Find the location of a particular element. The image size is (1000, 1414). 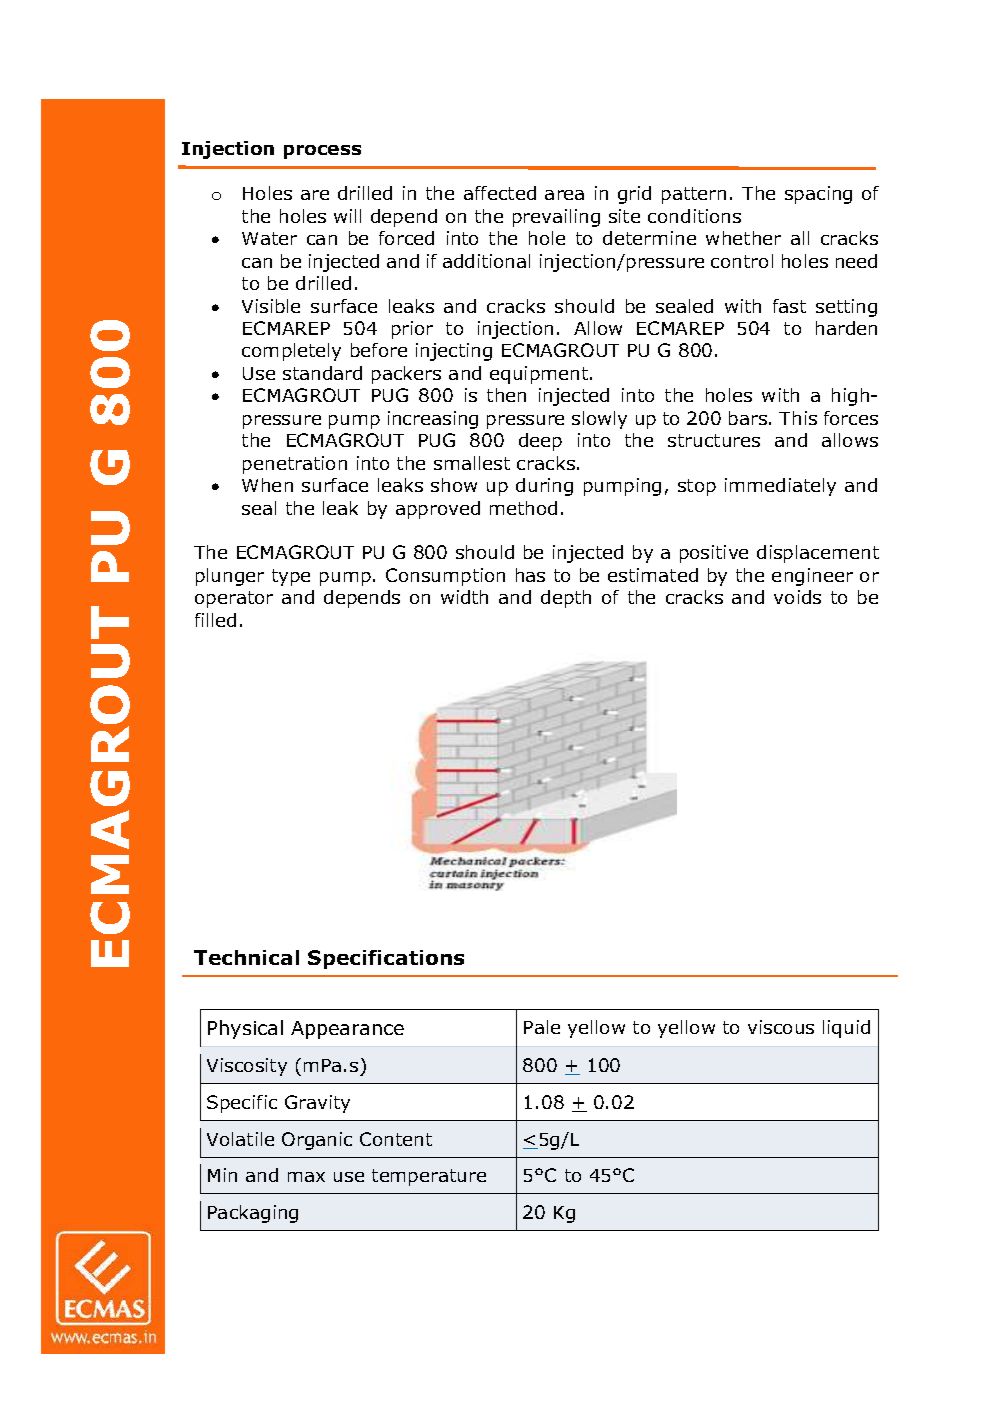

temperature is located at coordinates (429, 1177).
